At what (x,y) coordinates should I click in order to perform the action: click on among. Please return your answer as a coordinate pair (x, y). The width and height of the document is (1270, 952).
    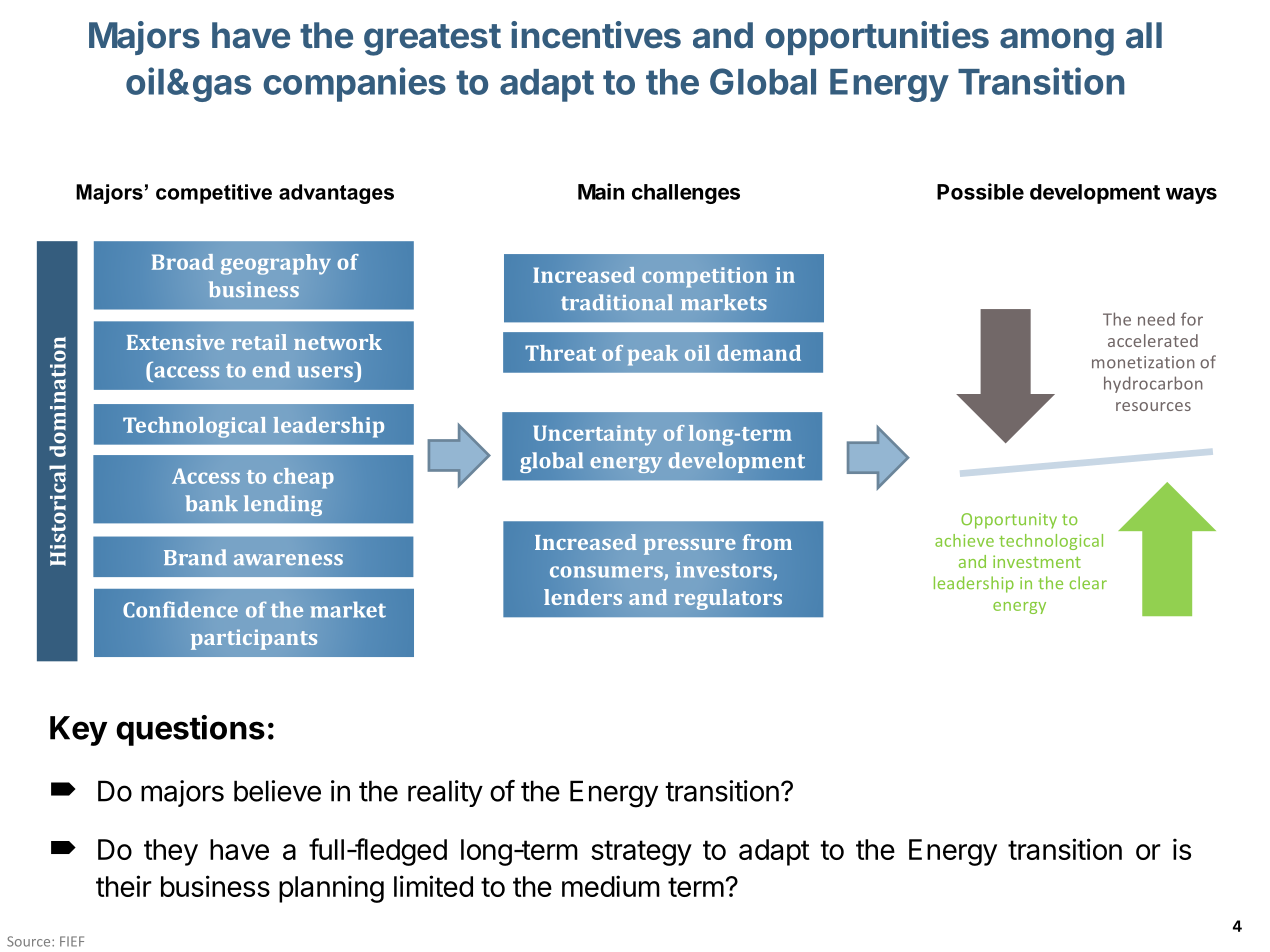
    Looking at the image, I should click on (1057, 42).
